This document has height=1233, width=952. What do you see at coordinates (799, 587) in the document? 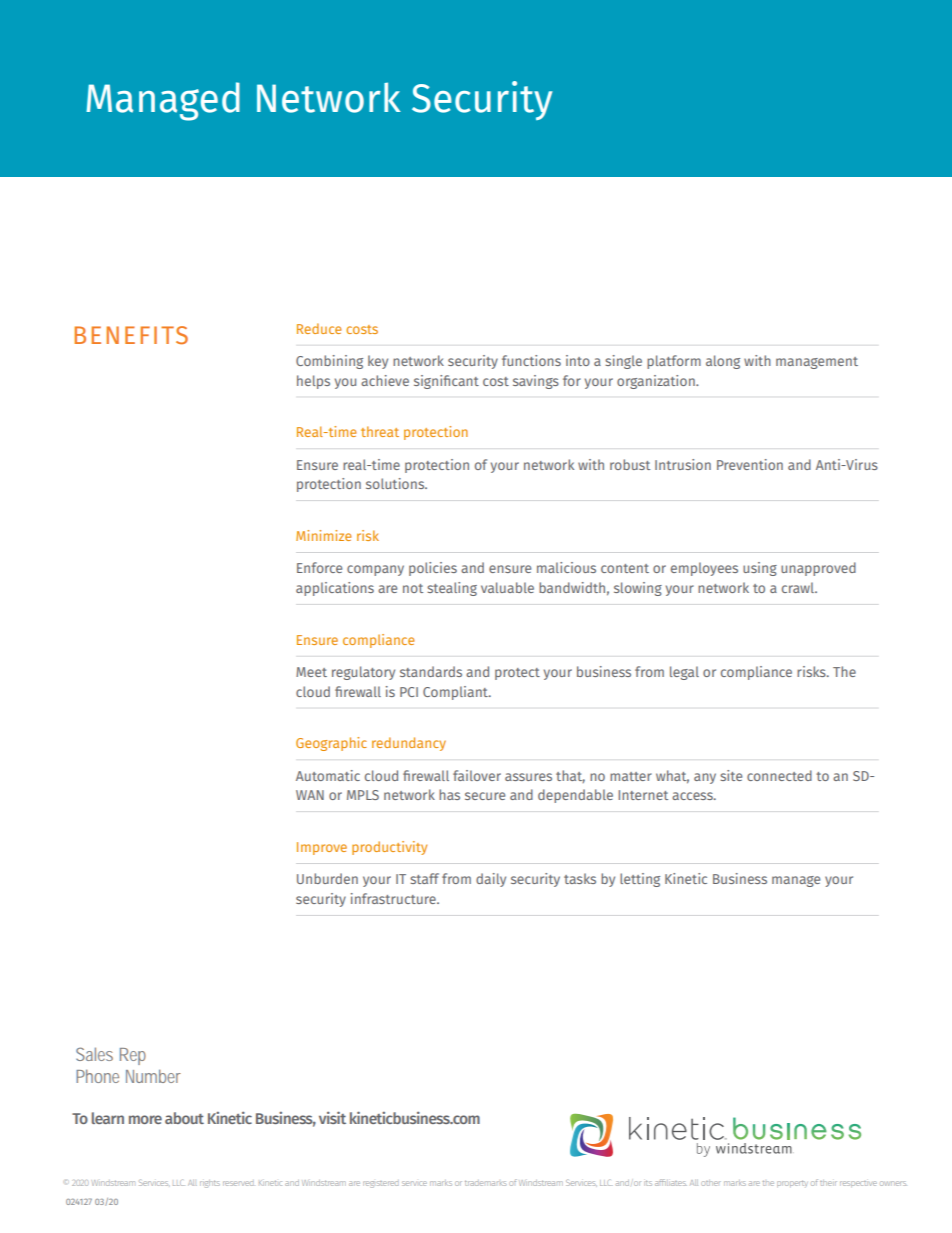
I see `crawl` at bounding box center [799, 587].
